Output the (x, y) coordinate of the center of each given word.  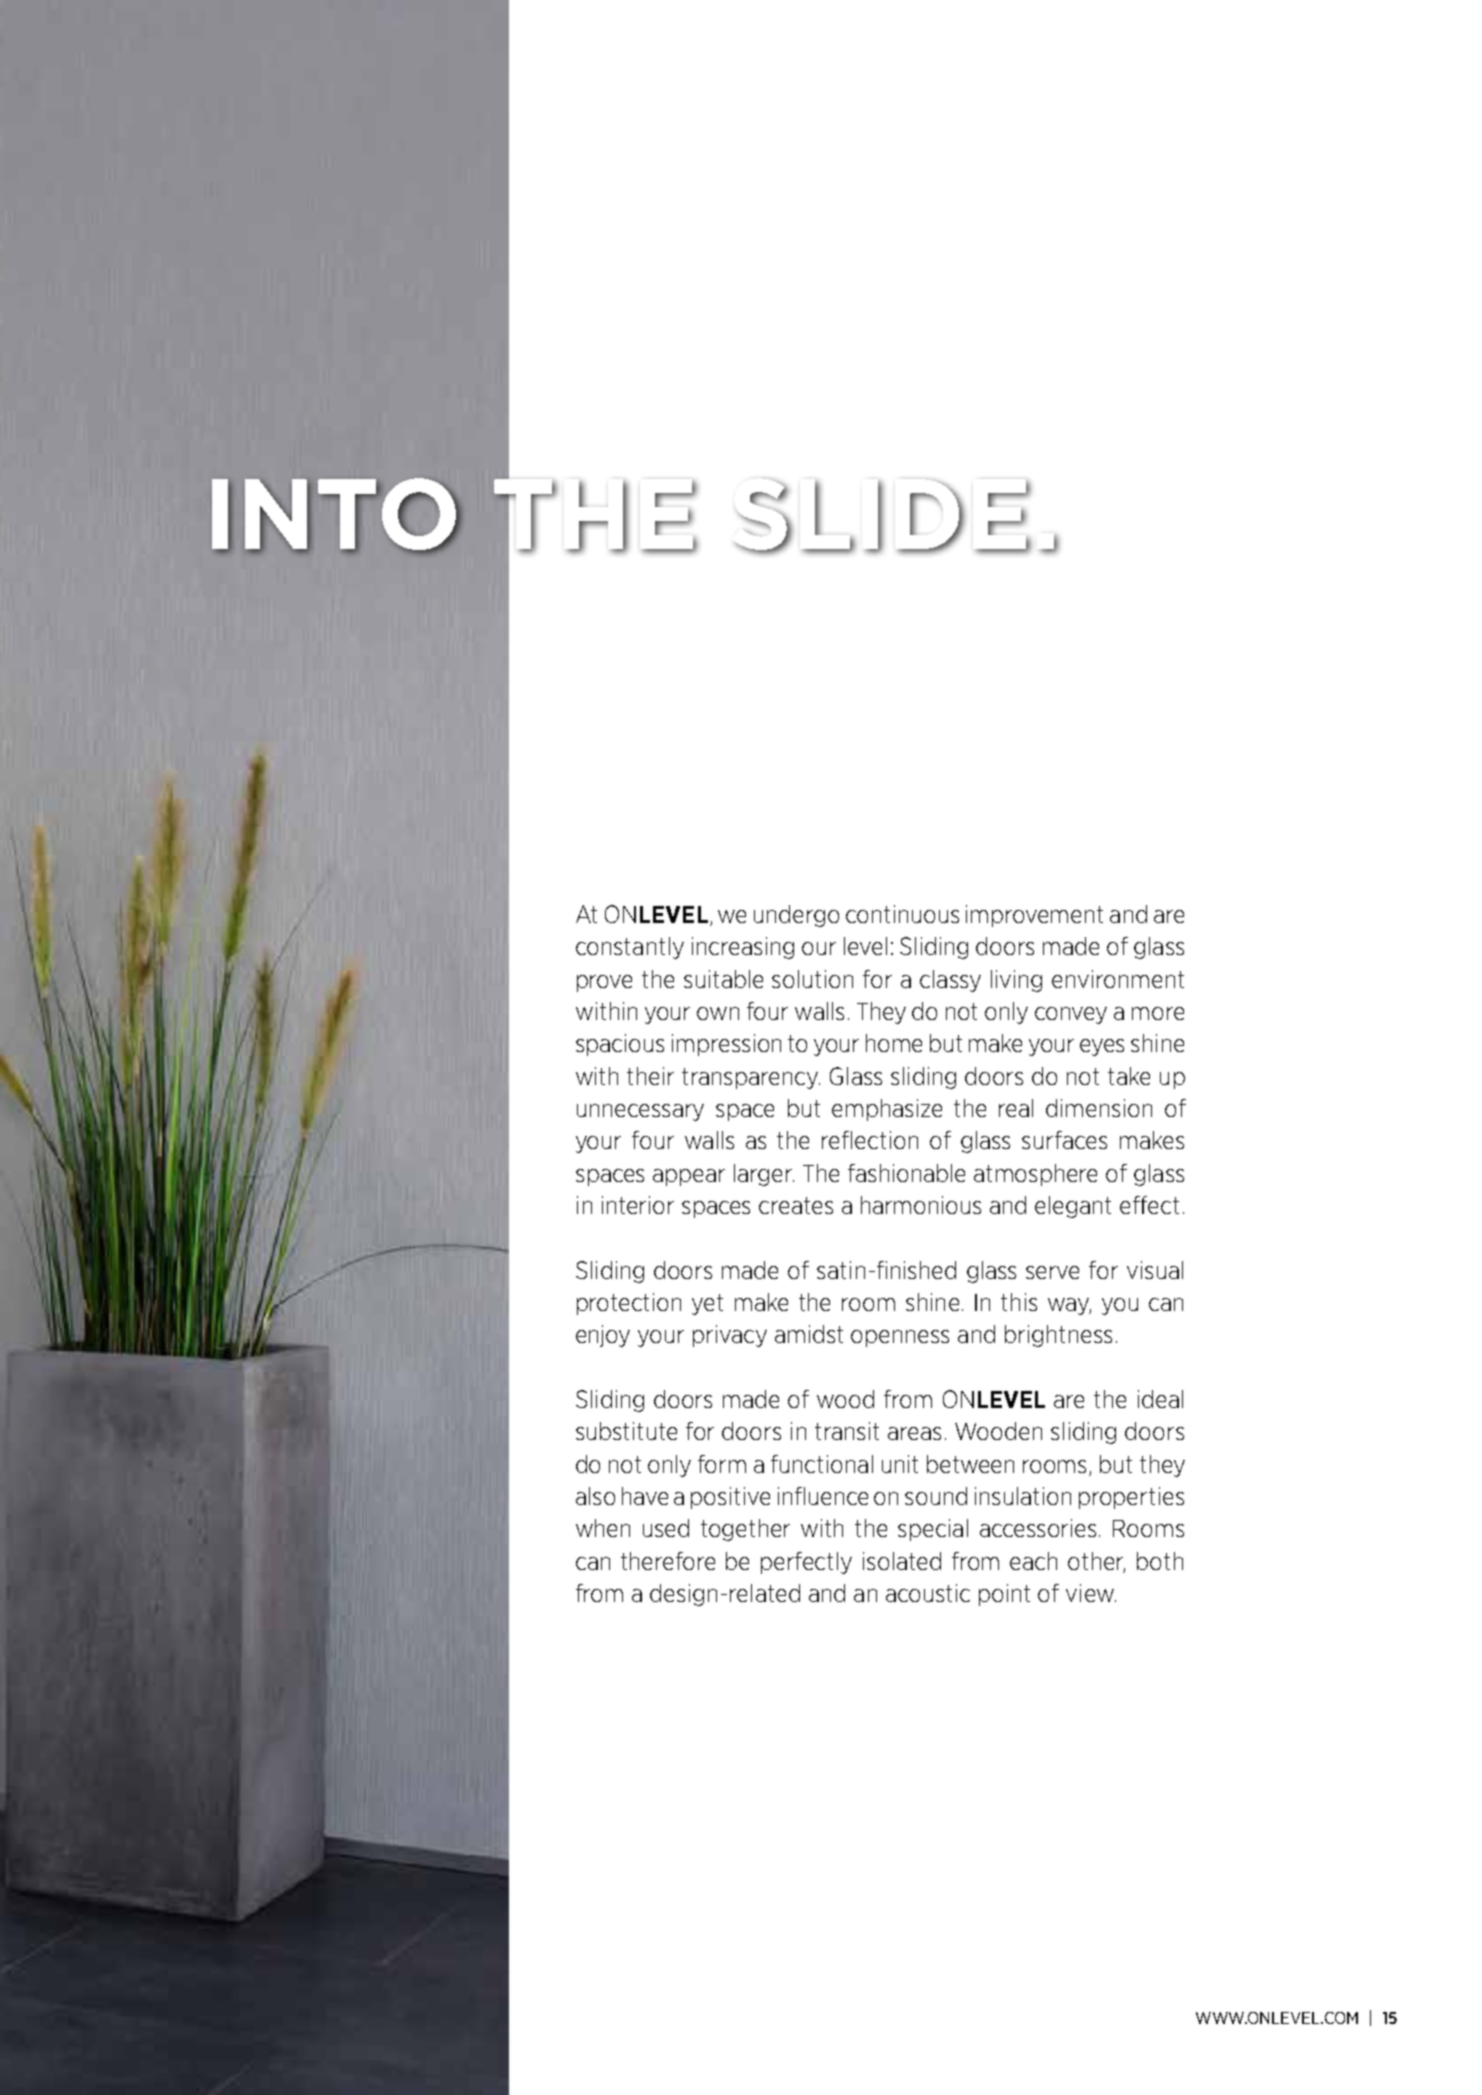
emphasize (887, 1110)
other (1096, 1562)
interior (638, 1205)
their (650, 1076)
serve (1052, 1272)
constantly (630, 948)
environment (1118, 979)
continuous (902, 914)
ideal (1160, 1399)
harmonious (921, 1205)
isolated (902, 1561)
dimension (1099, 1108)
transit (847, 1431)
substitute (626, 1431)
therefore (668, 1561)
